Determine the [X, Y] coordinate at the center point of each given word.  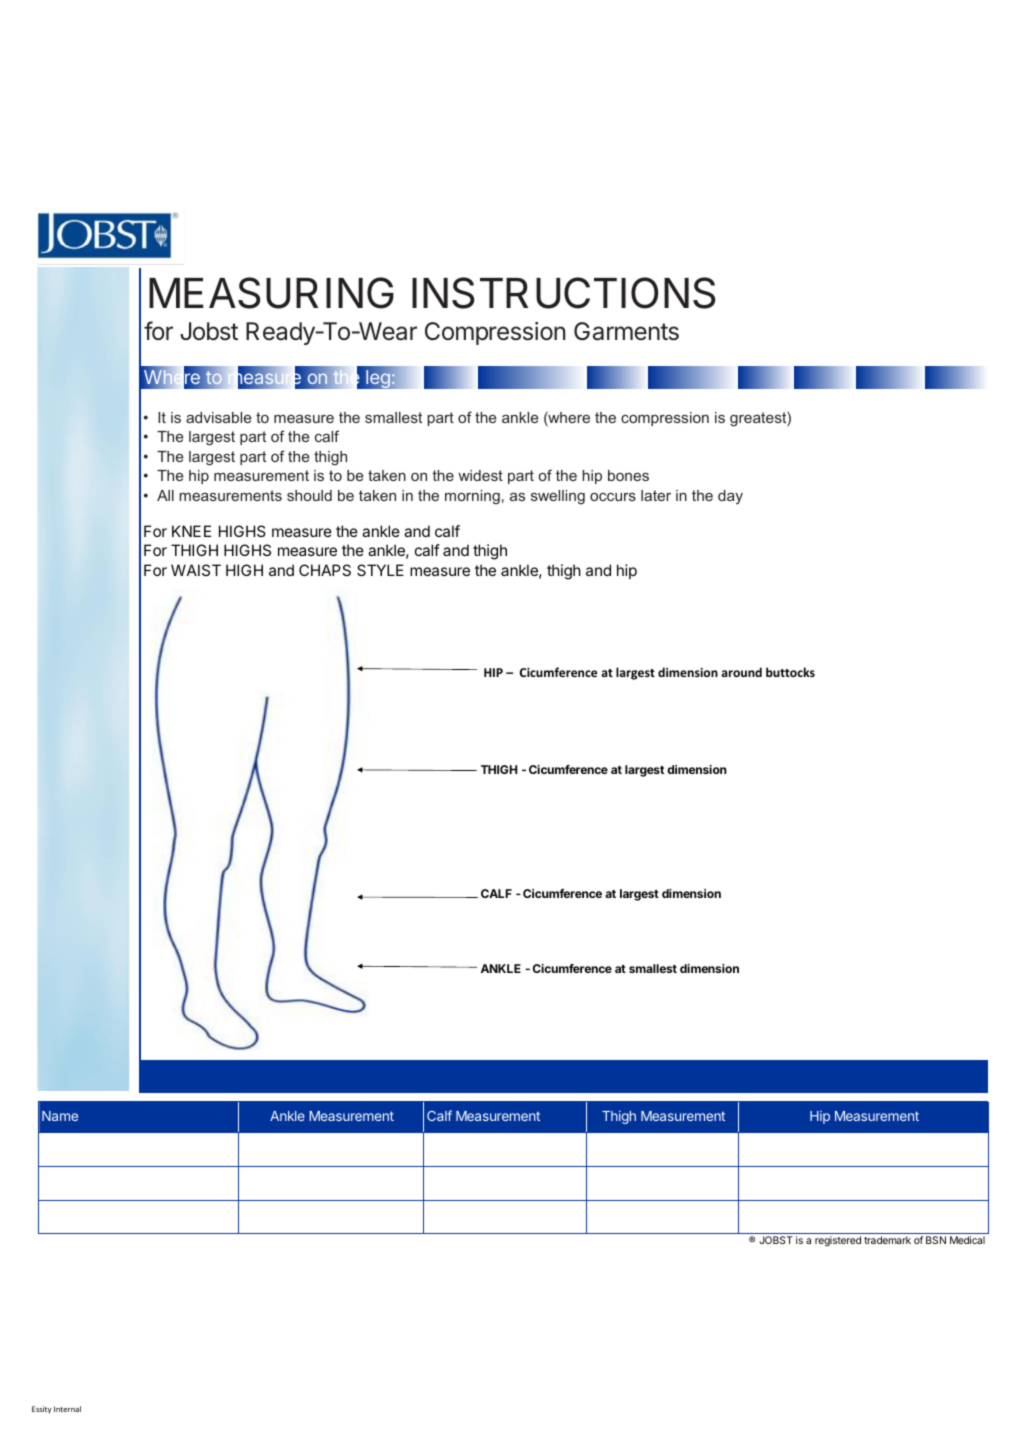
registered [838, 1241]
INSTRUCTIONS [563, 293]
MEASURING [271, 293]
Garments [626, 331]
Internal [67, 1409]
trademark [887, 1240]
